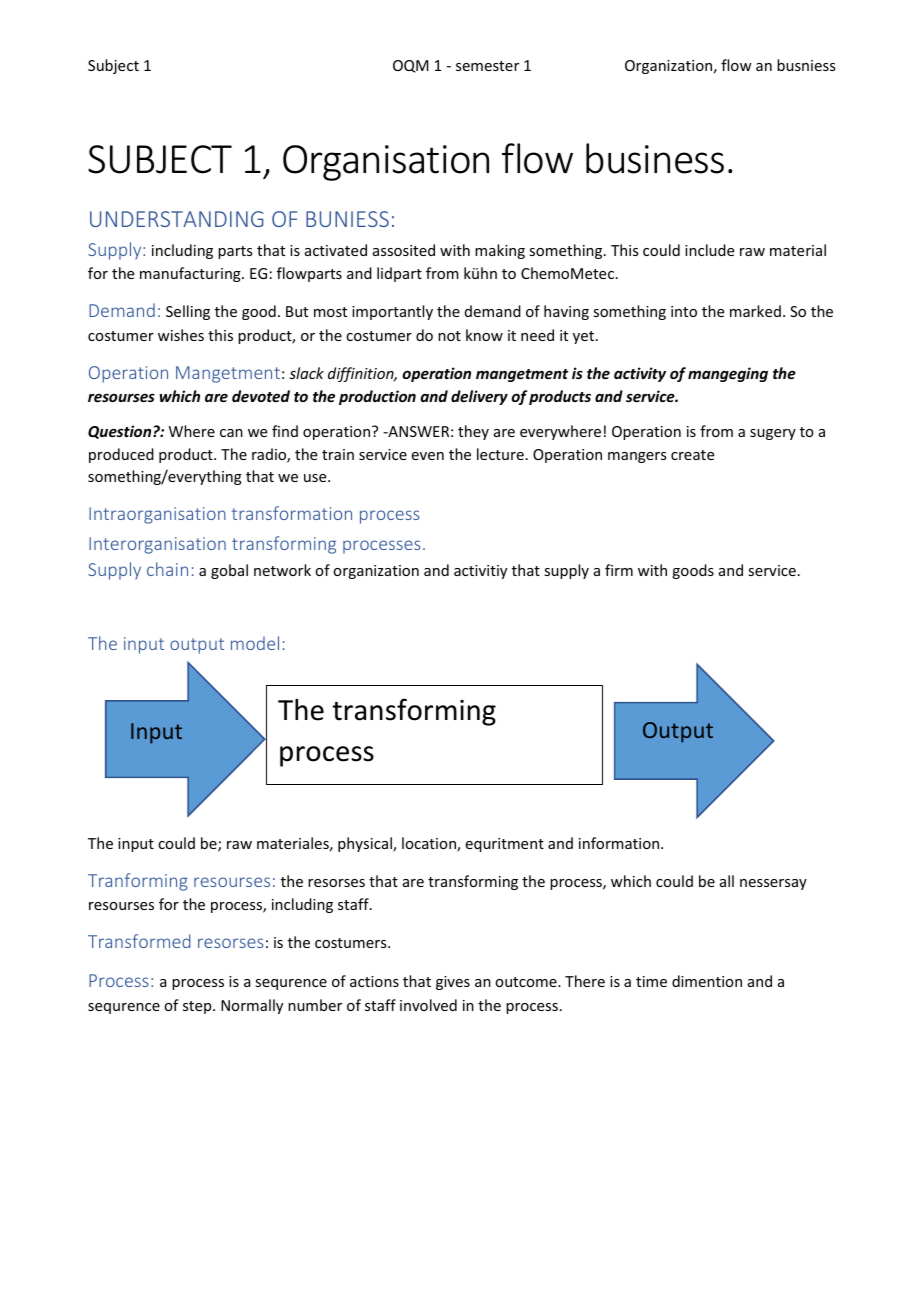  What do you see at coordinates (428, 456) in the page?
I see `even` at bounding box center [428, 456].
